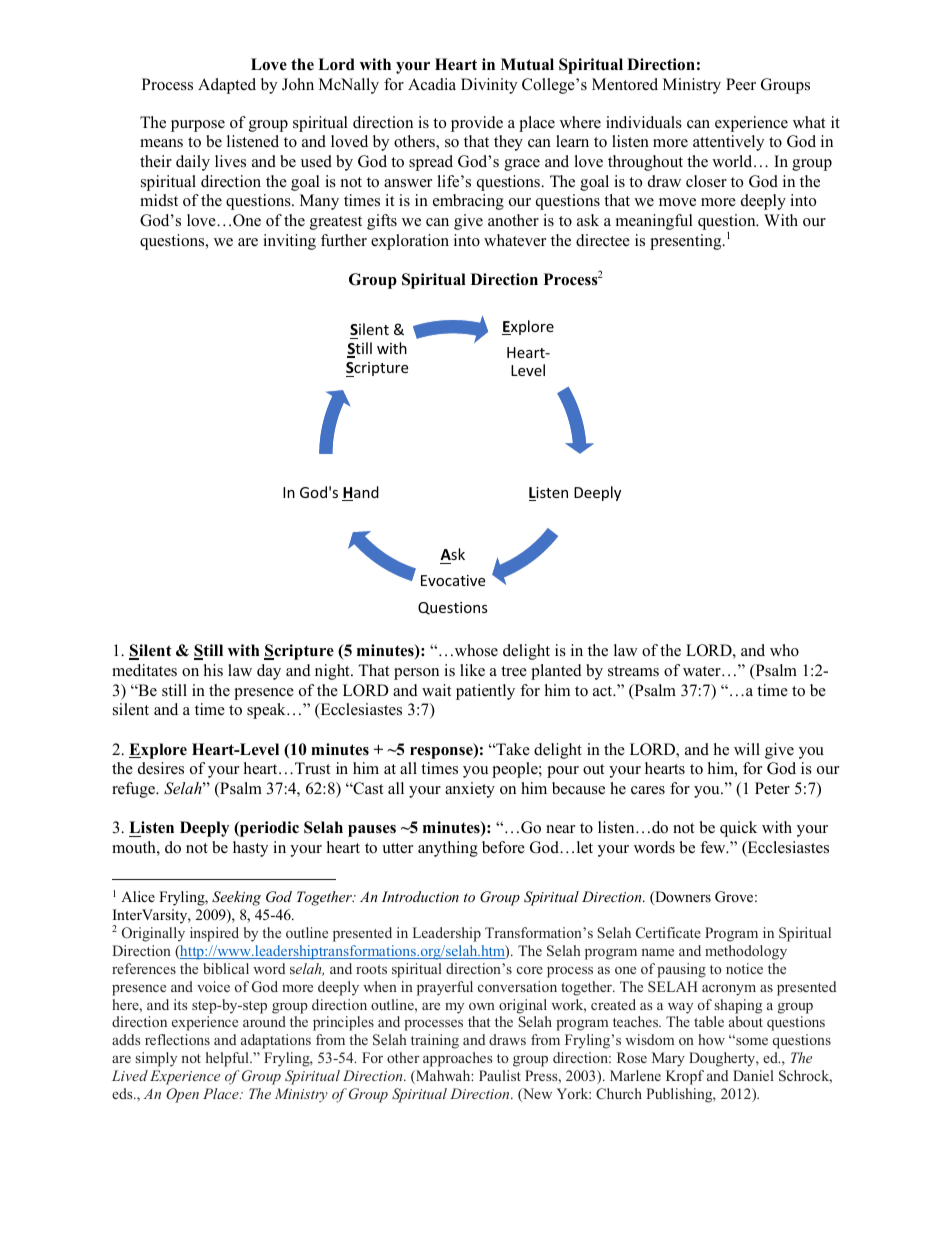  Describe the element at coordinates (489, 86) in the screenshot. I see `Divinity` at that location.
